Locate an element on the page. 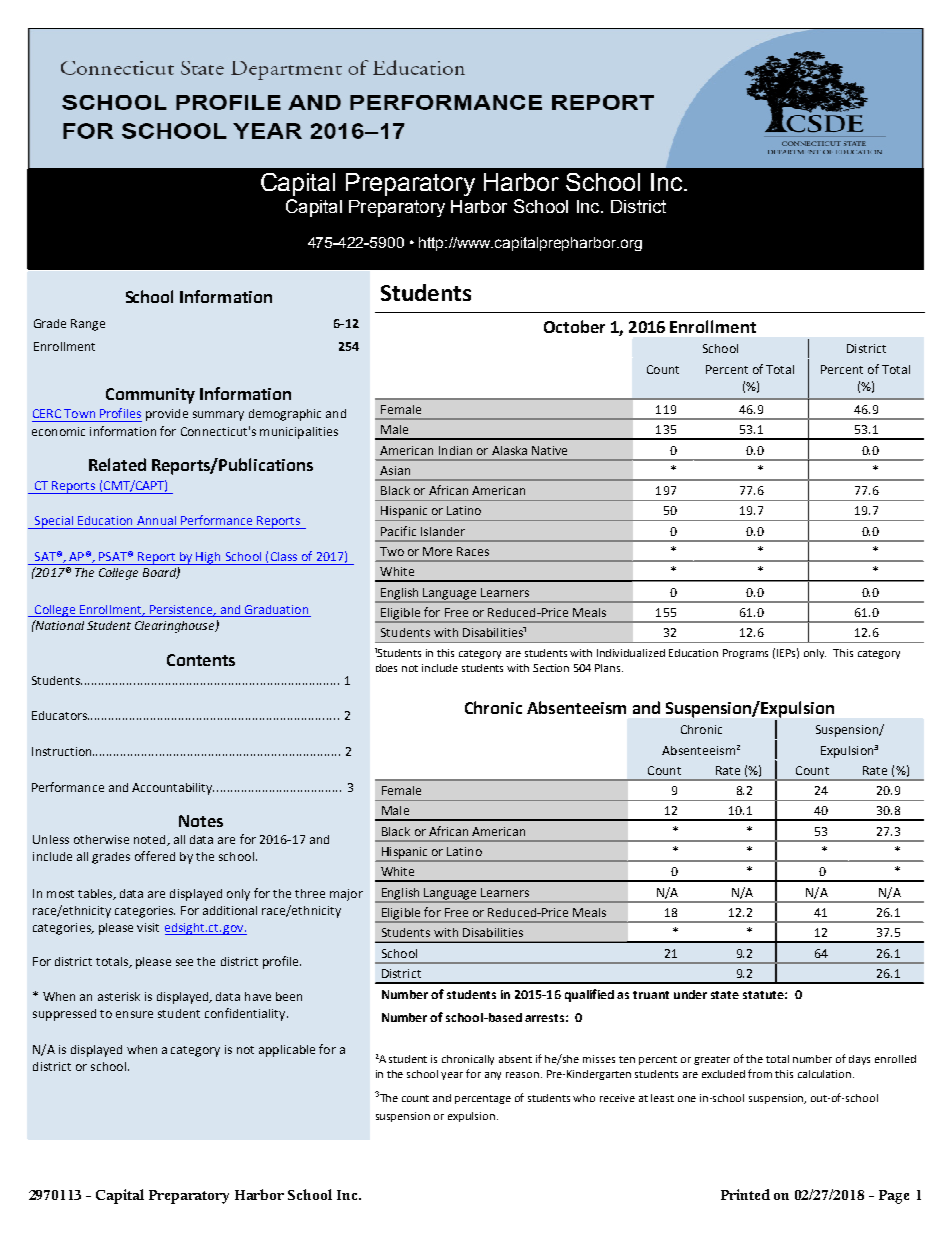 The height and width of the image is (1233, 952). Native is located at coordinates (549, 450).
